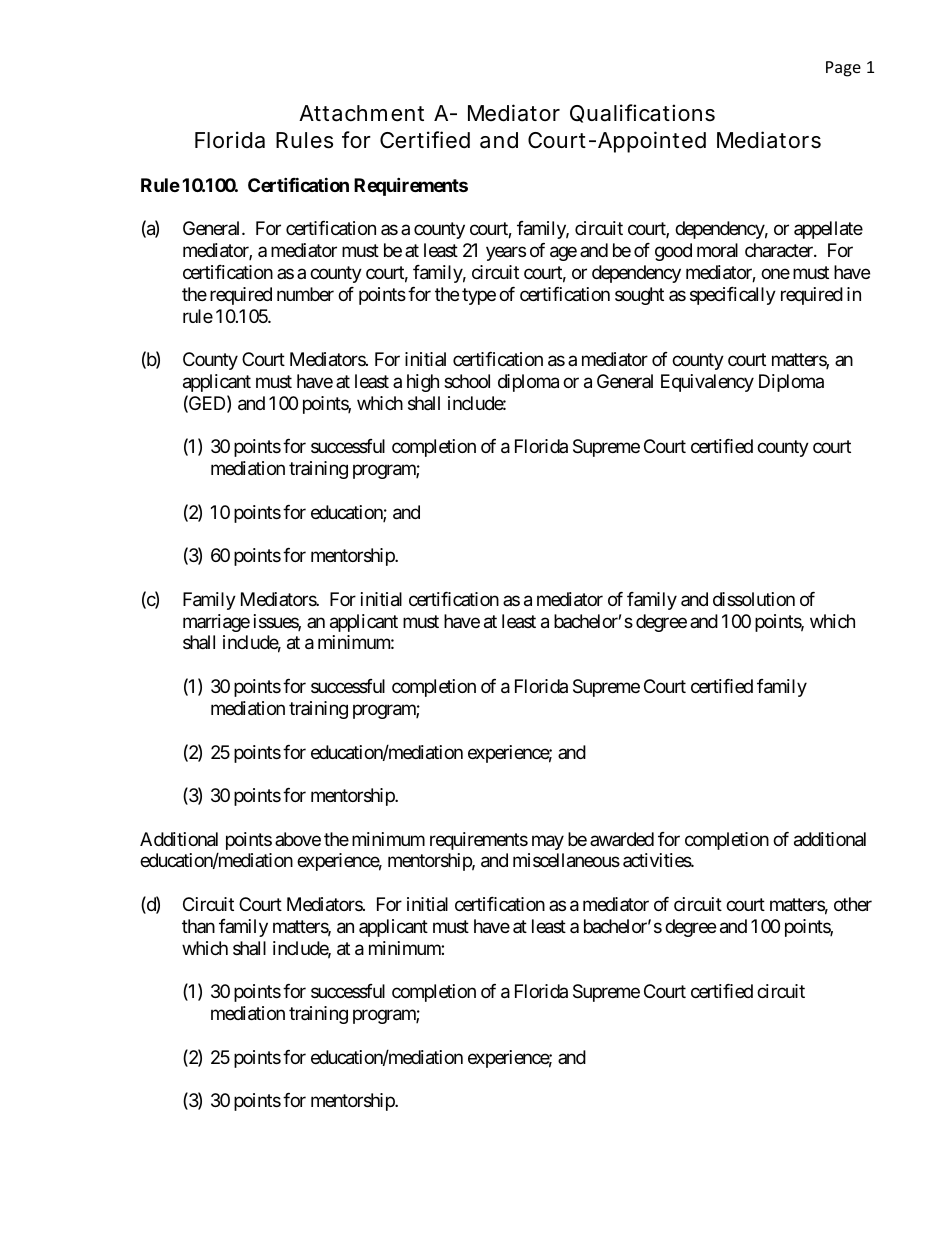  I want to click on Attachment, so click(361, 113).
